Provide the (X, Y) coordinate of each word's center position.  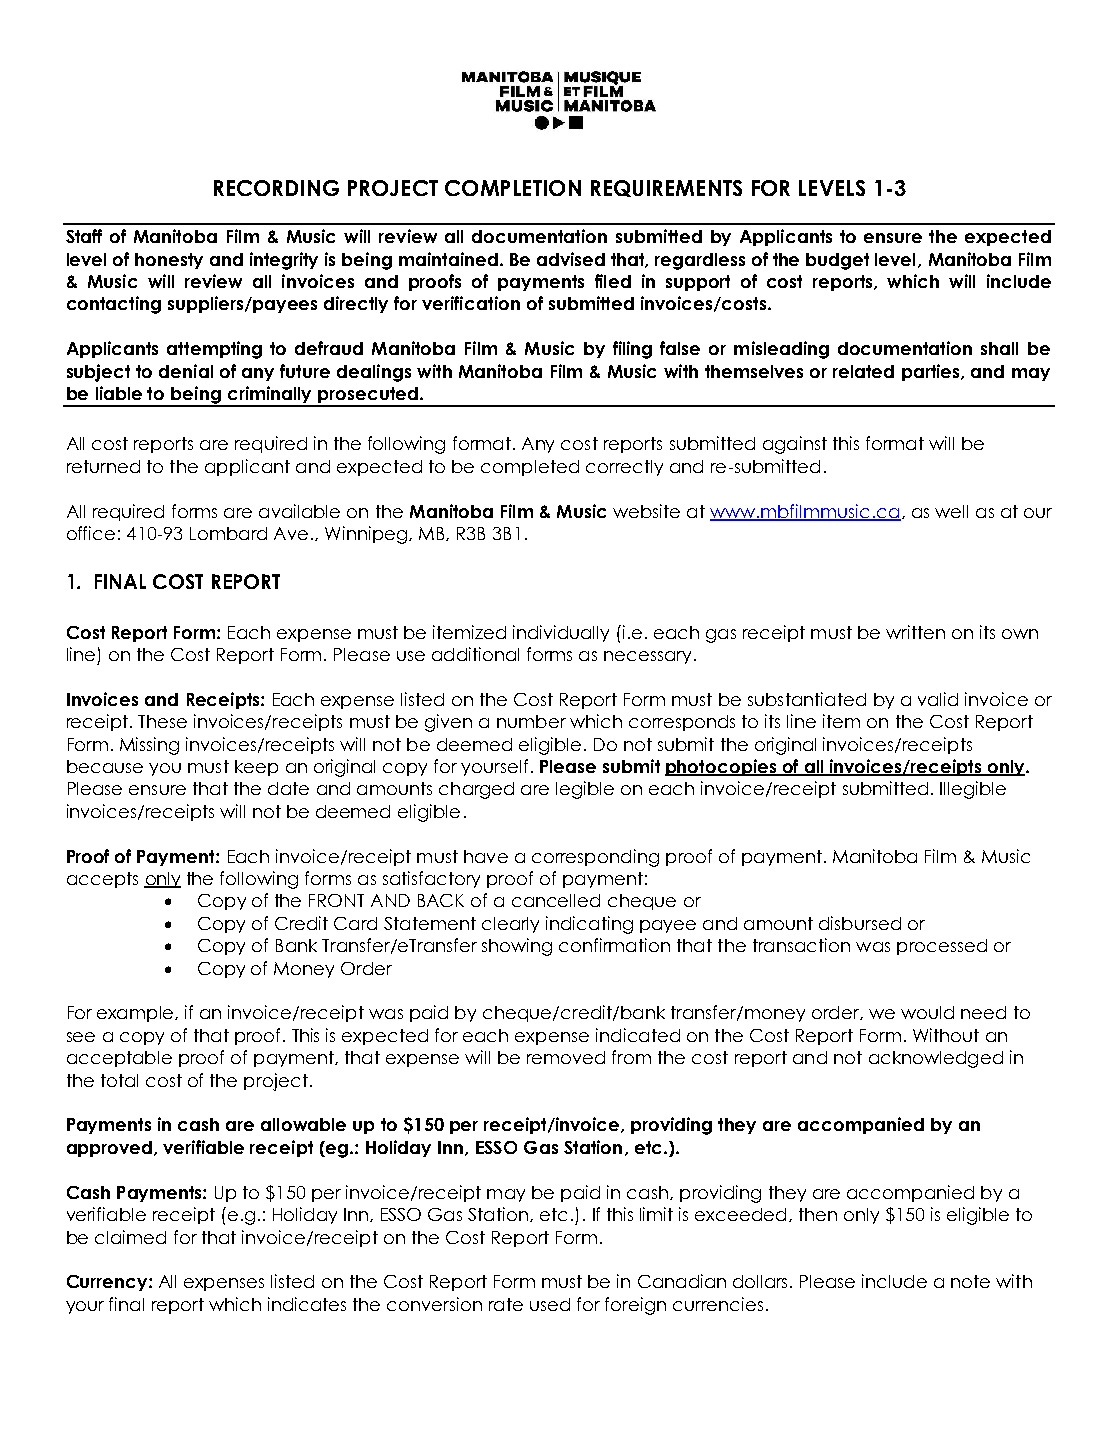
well (951, 511)
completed (530, 468)
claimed (130, 1237)
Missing (149, 746)
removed (566, 1057)
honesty (169, 261)
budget (837, 261)
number (531, 721)
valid (938, 699)
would (927, 1012)
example (137, 1014)
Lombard (228, 533)
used (550, 1304)
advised (571, 259)
